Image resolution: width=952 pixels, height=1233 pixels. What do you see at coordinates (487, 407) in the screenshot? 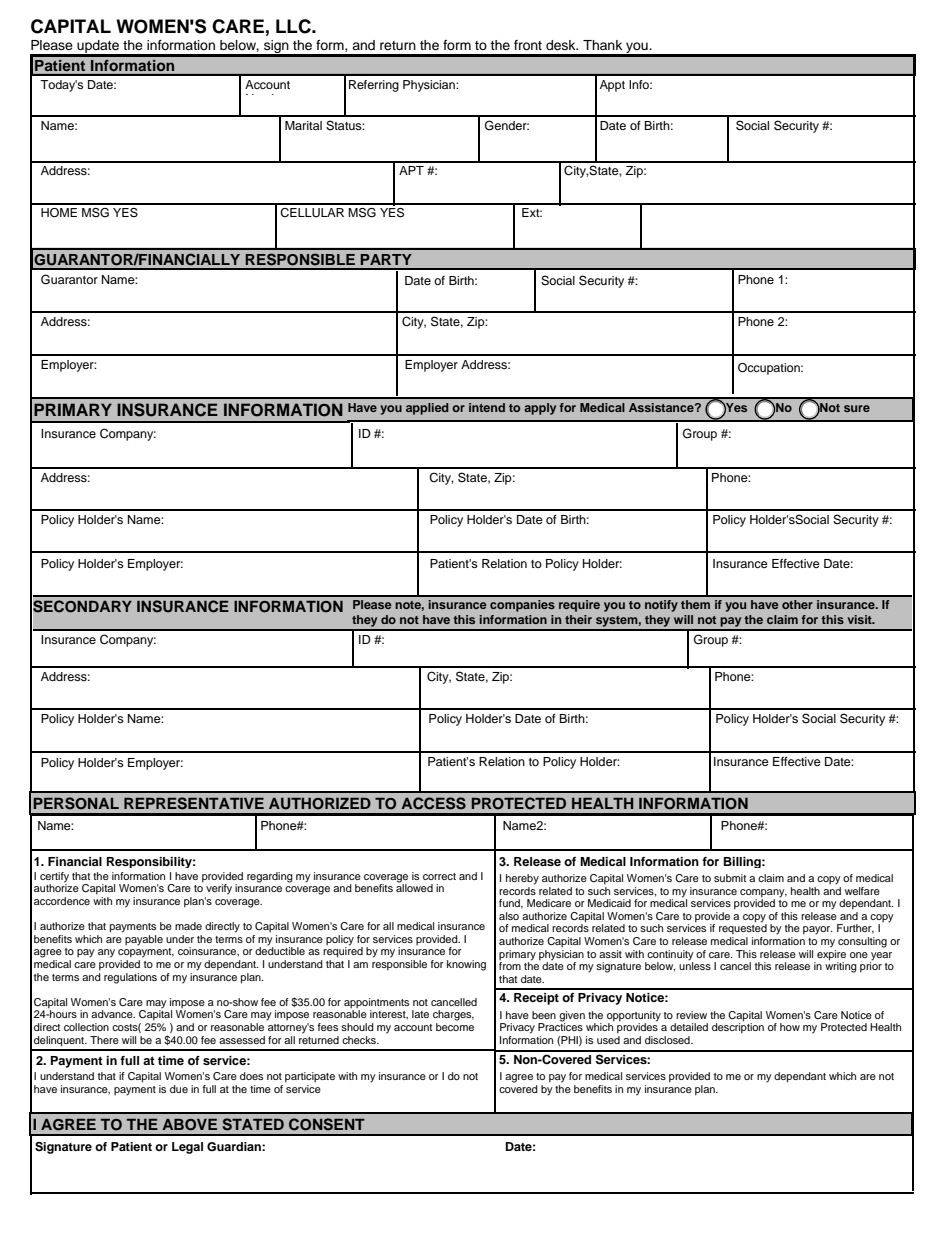
I see `intend` at bounding box center [487, 407].
